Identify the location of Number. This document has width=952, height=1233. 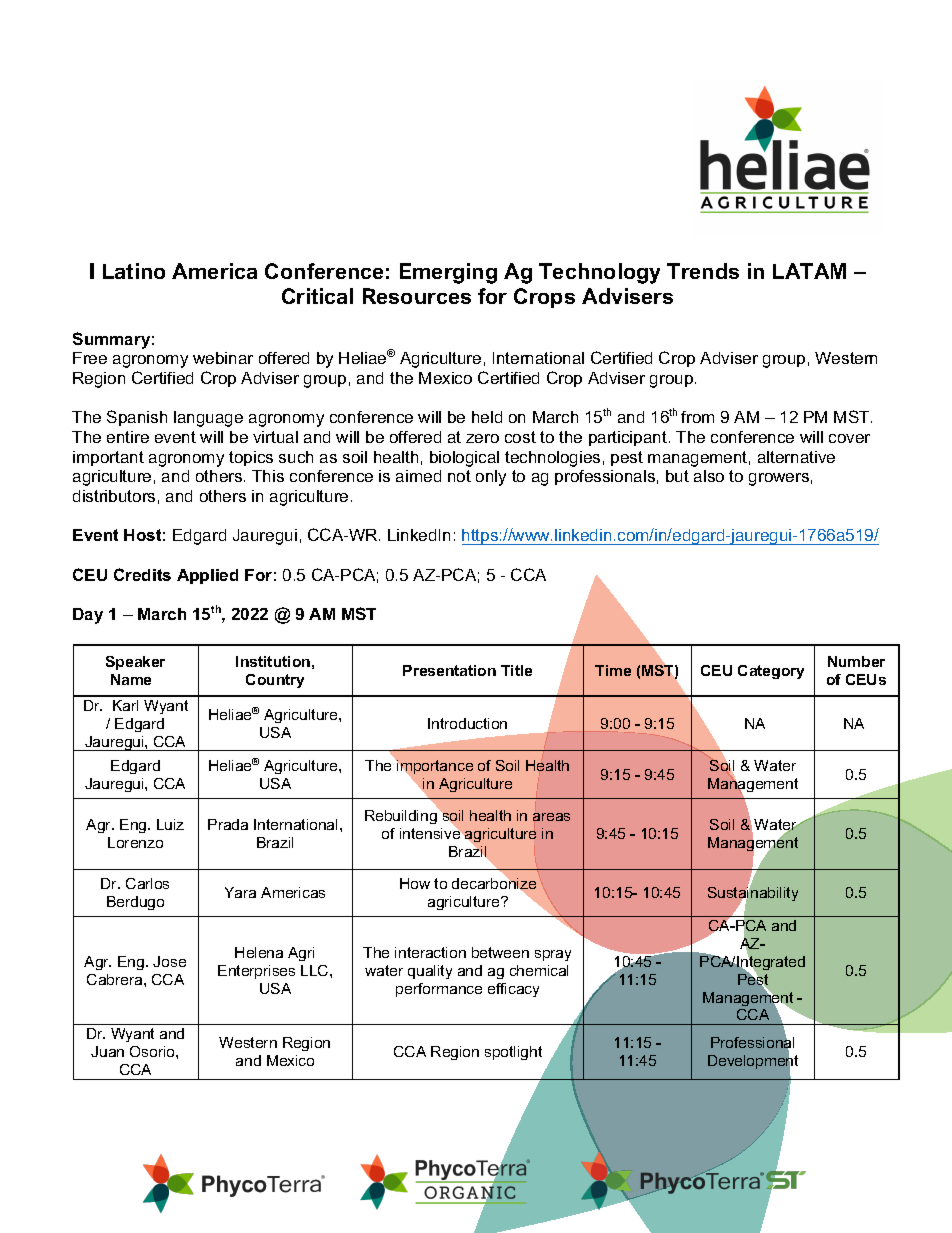
(856, 661).
